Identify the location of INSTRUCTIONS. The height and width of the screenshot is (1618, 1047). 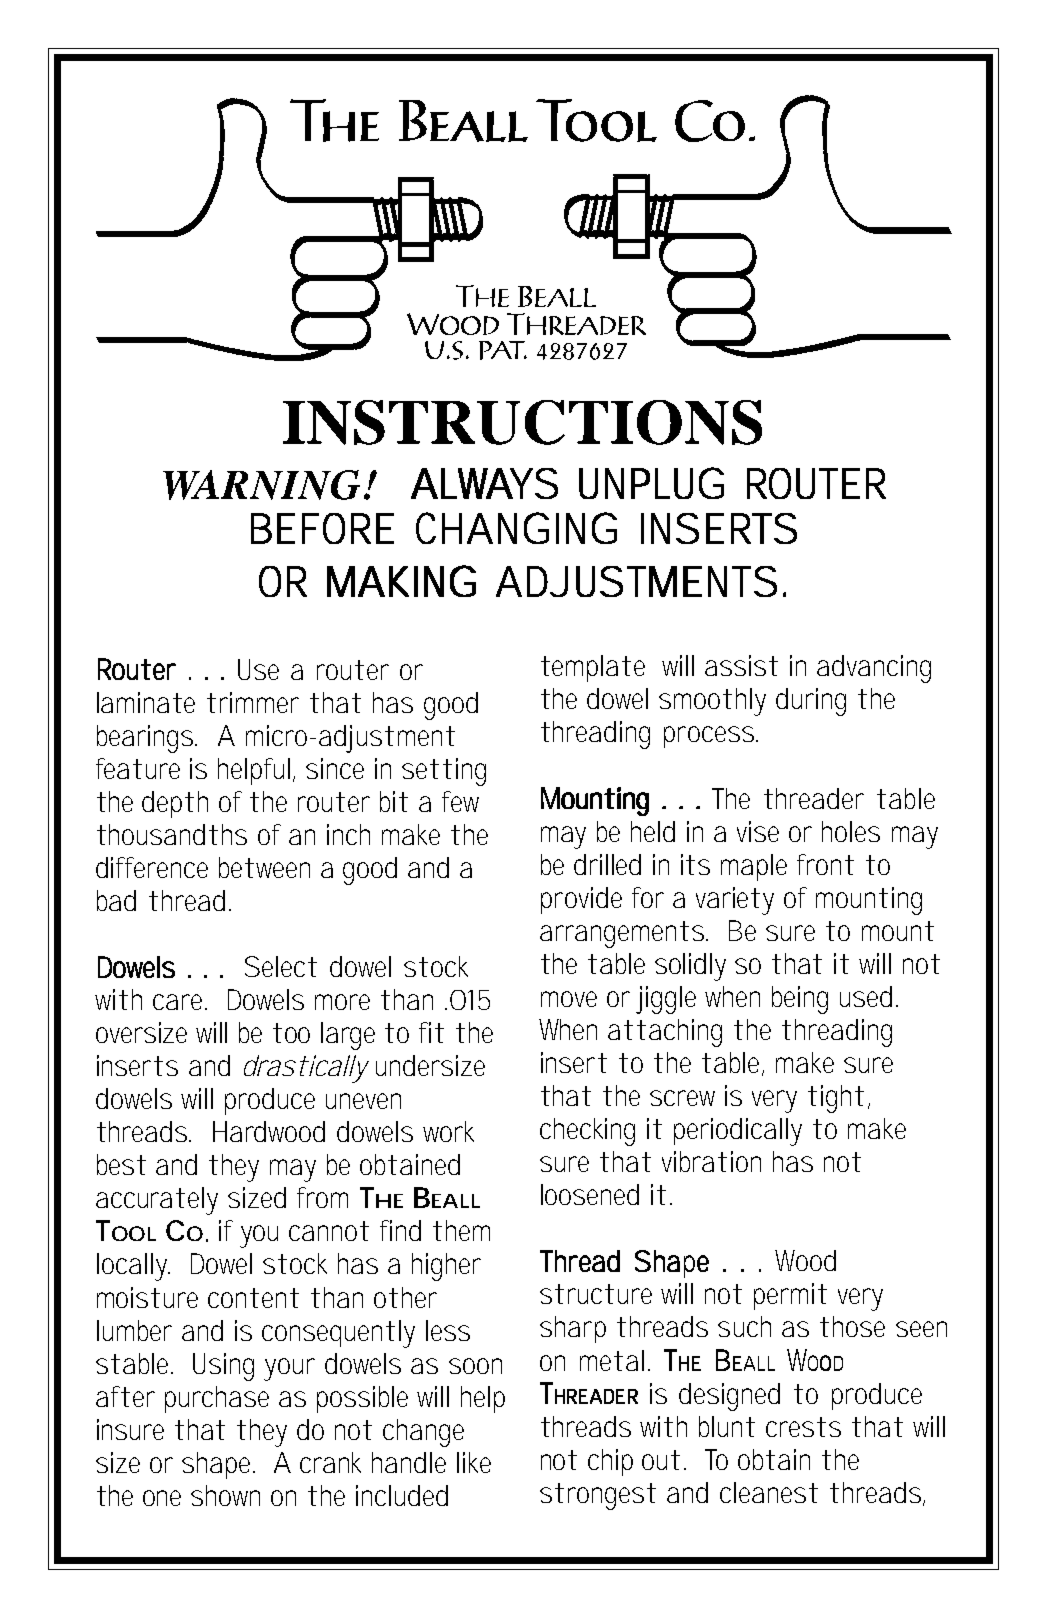
(522, 422).
